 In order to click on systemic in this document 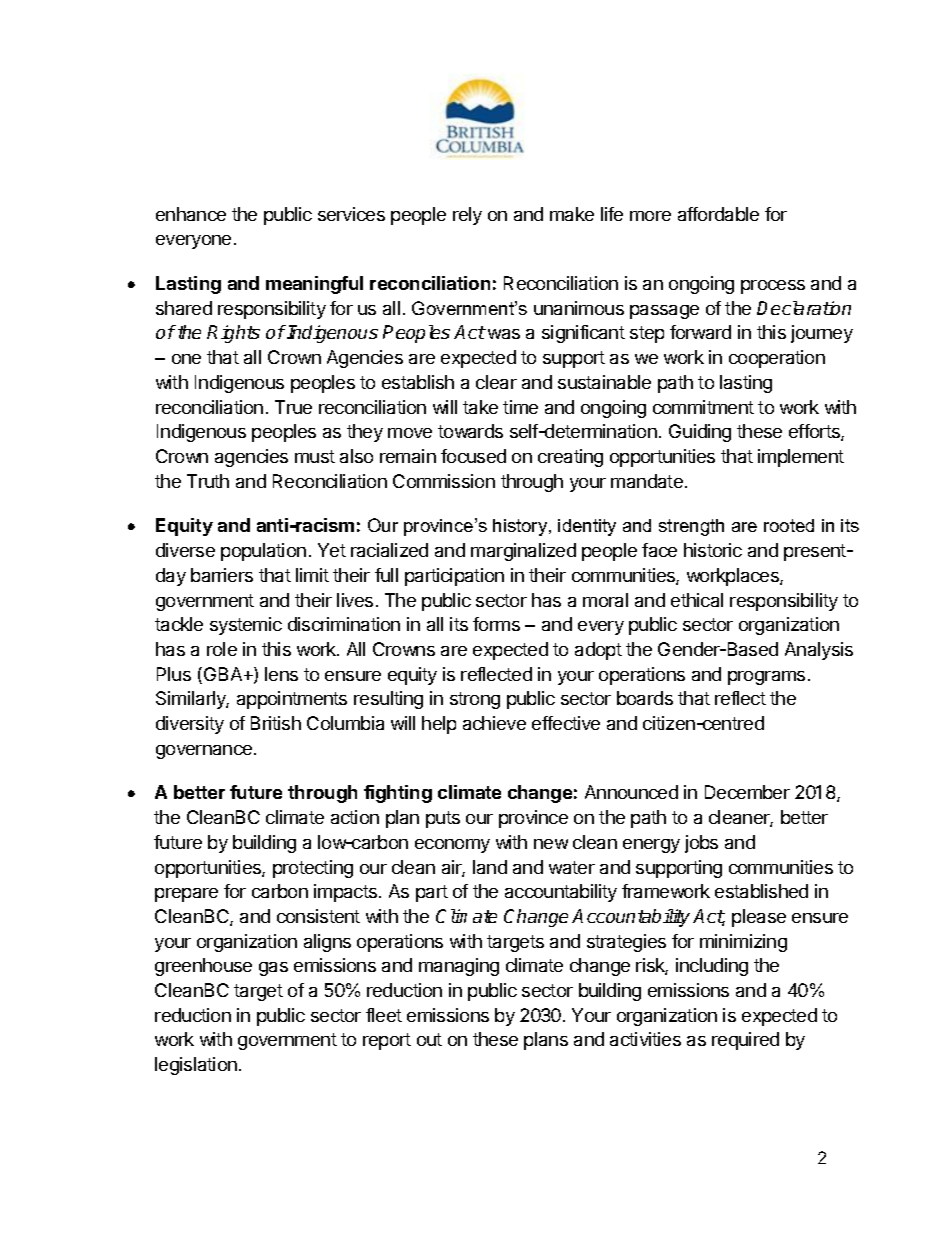, I will do `click(246, 626)`.
